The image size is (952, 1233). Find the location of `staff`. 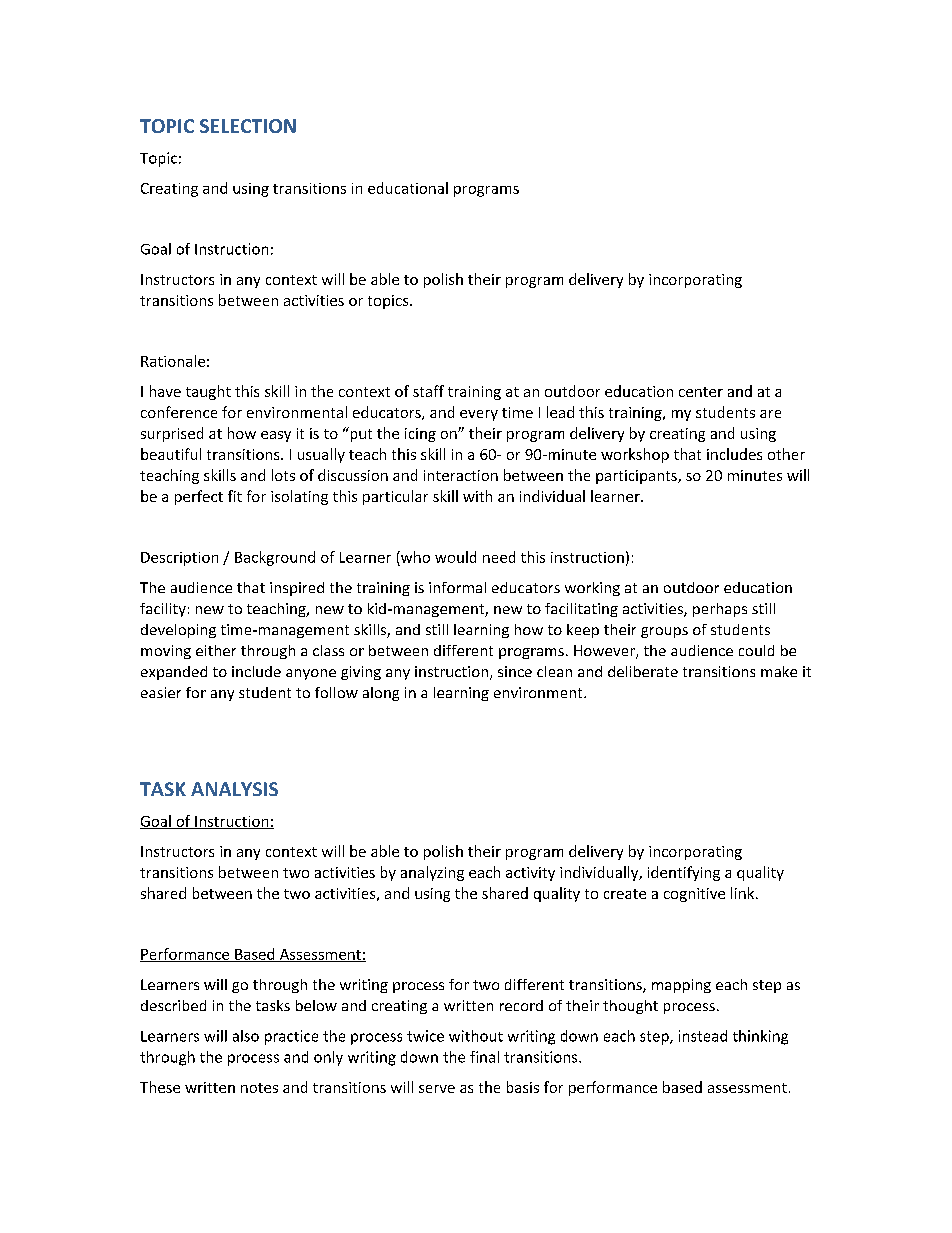

staff is located at coordinates (428, 391).
